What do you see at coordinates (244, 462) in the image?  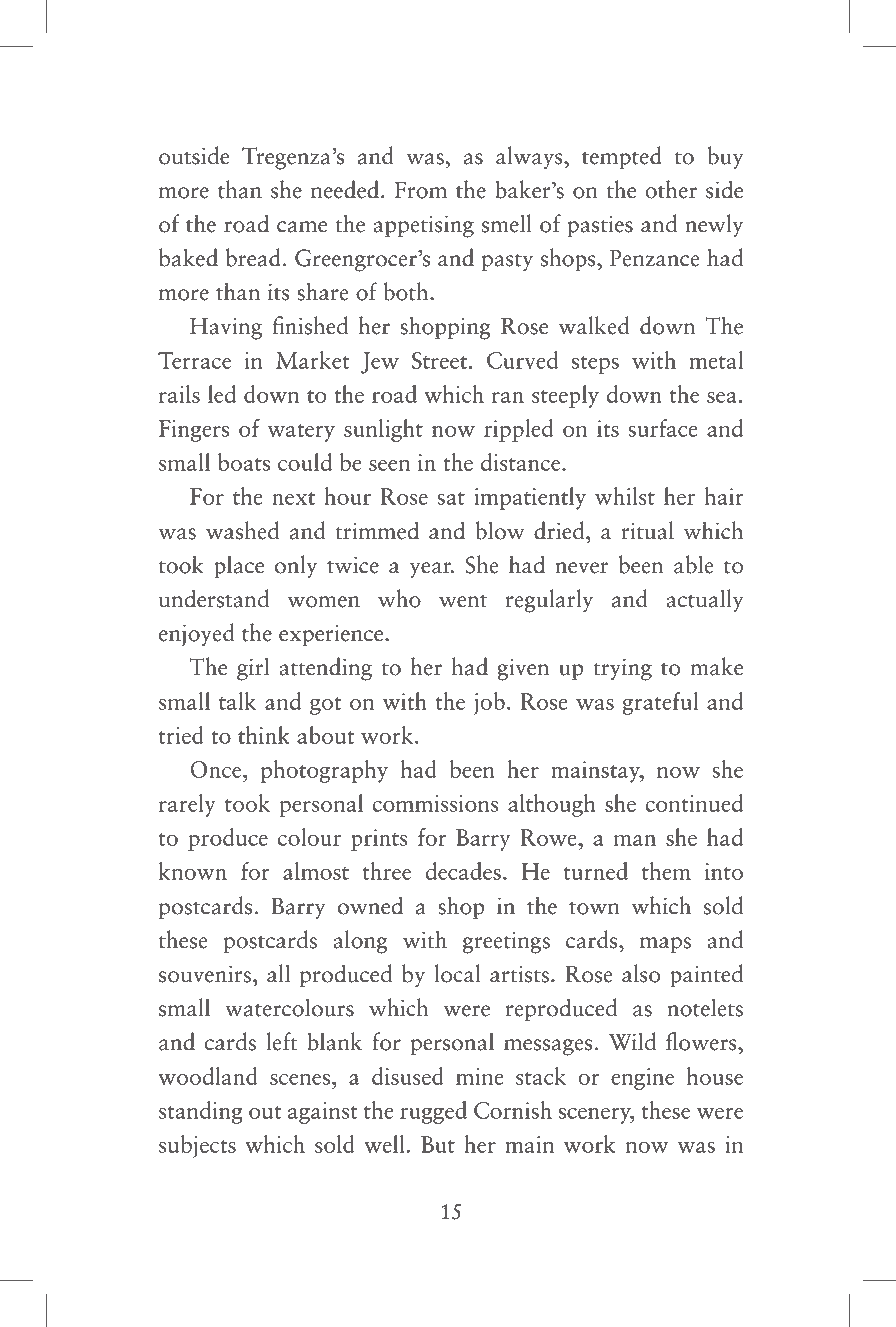 I see `boats` at bounding box center [244, 462].
